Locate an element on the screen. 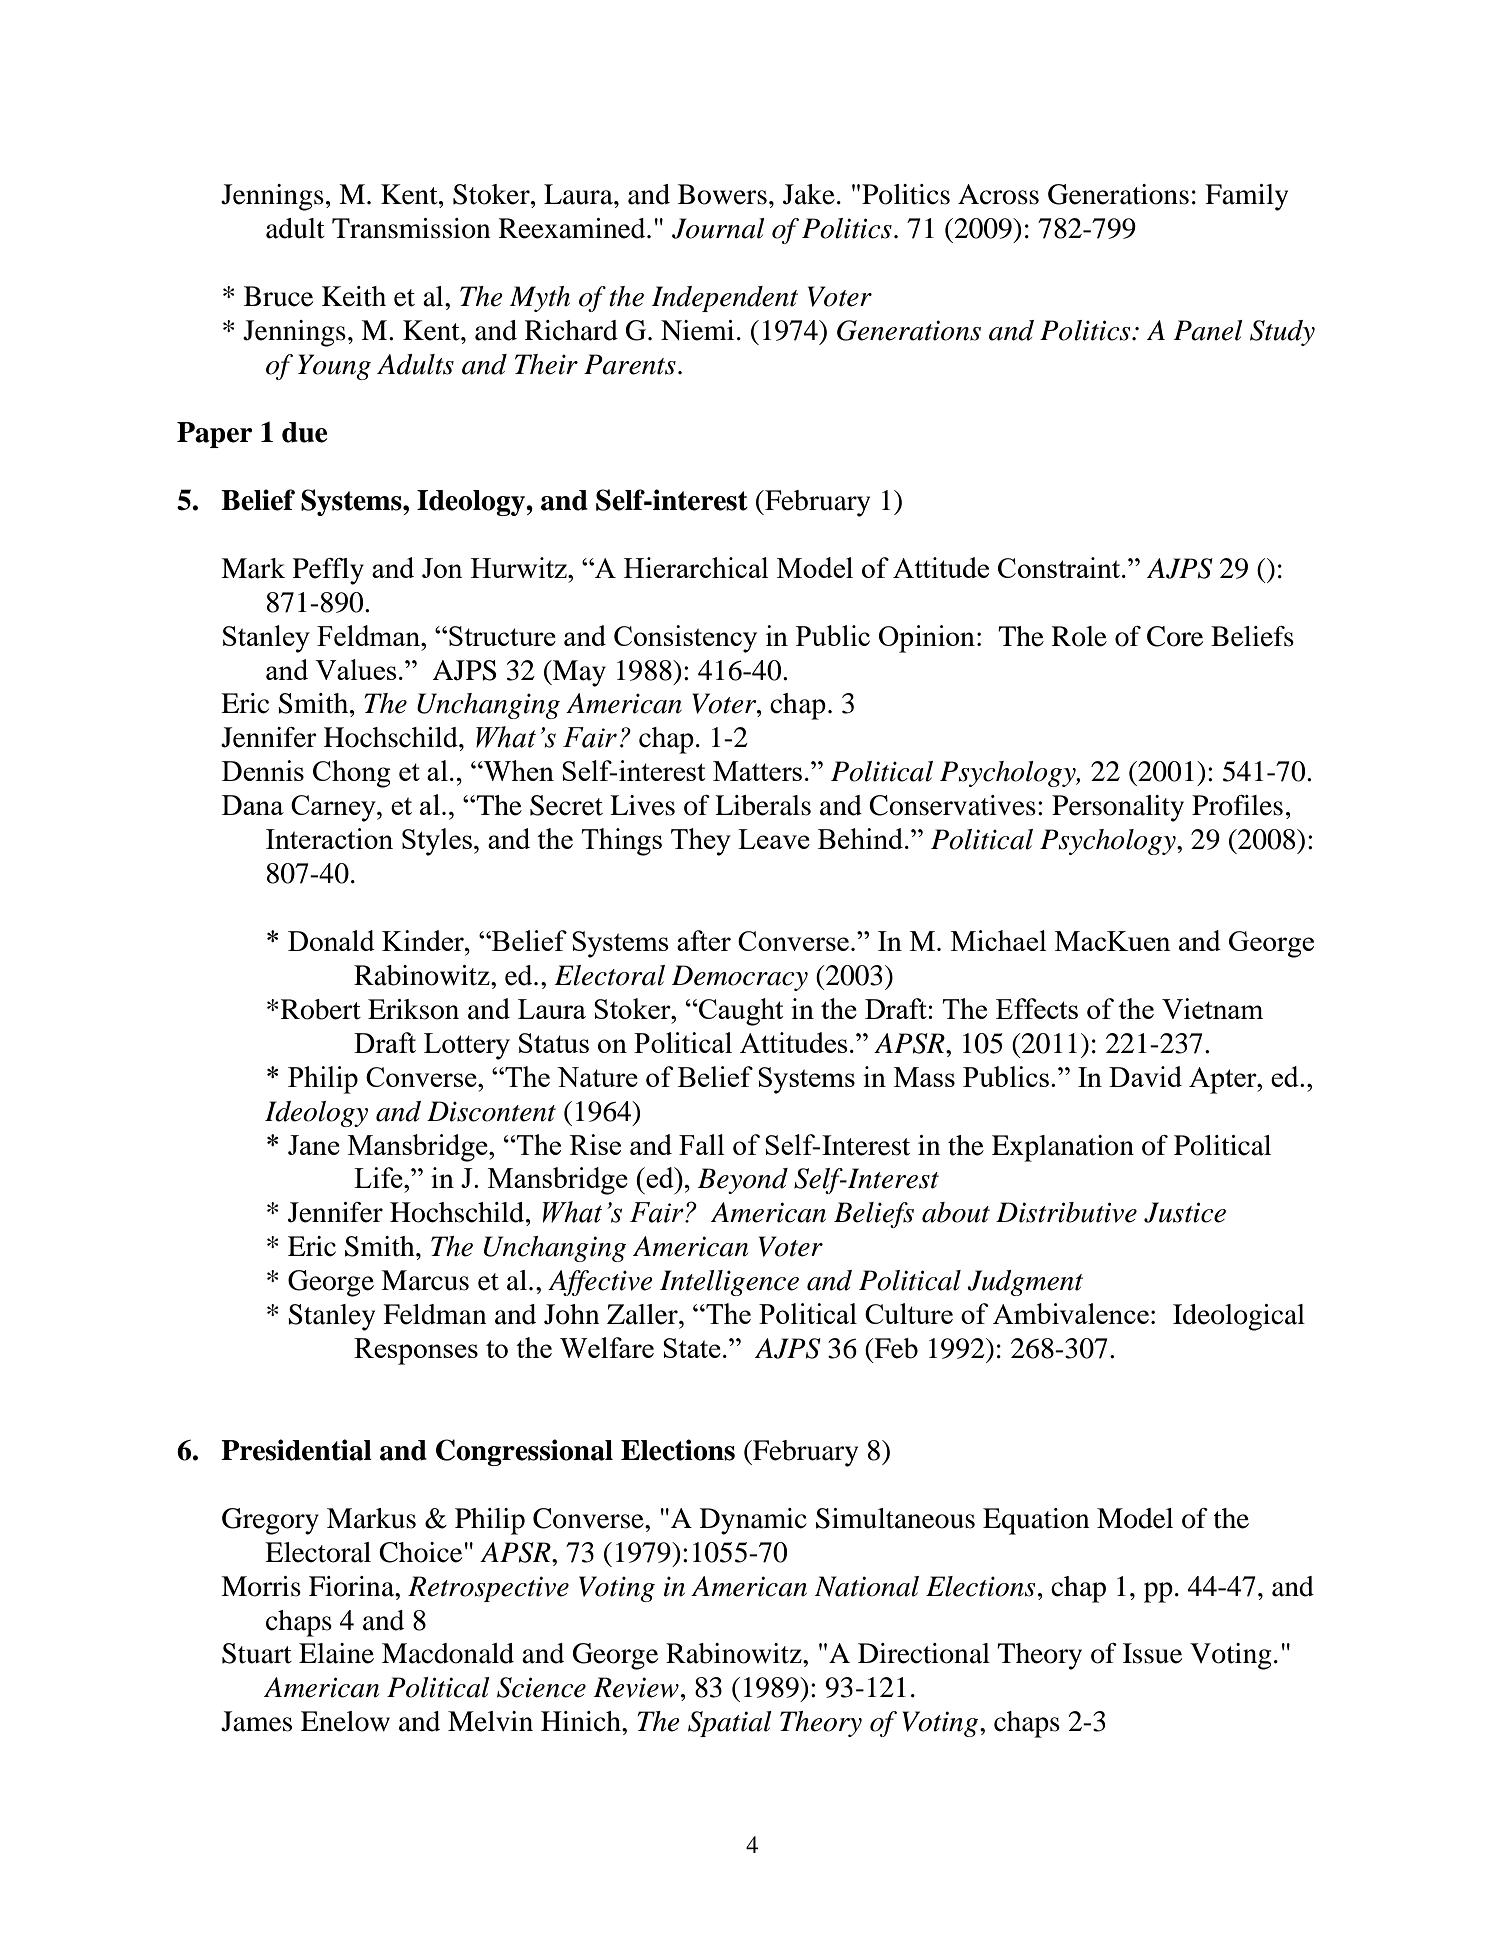 The width and height of the screenshot is (1505, 1947). Justice is located at coordinates (1185, 1212).
